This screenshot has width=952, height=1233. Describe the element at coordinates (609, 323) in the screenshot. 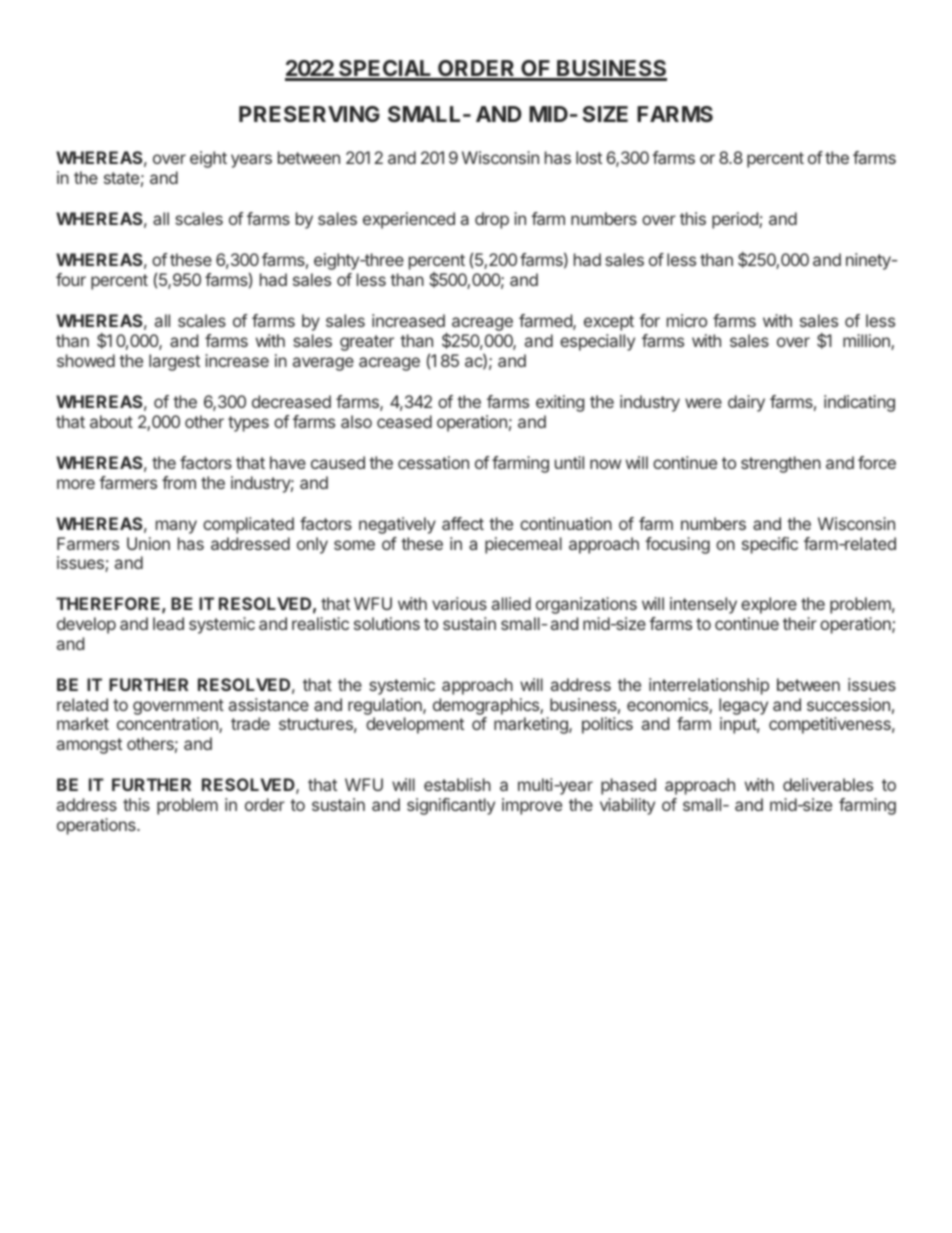

I see `except` at that location.
